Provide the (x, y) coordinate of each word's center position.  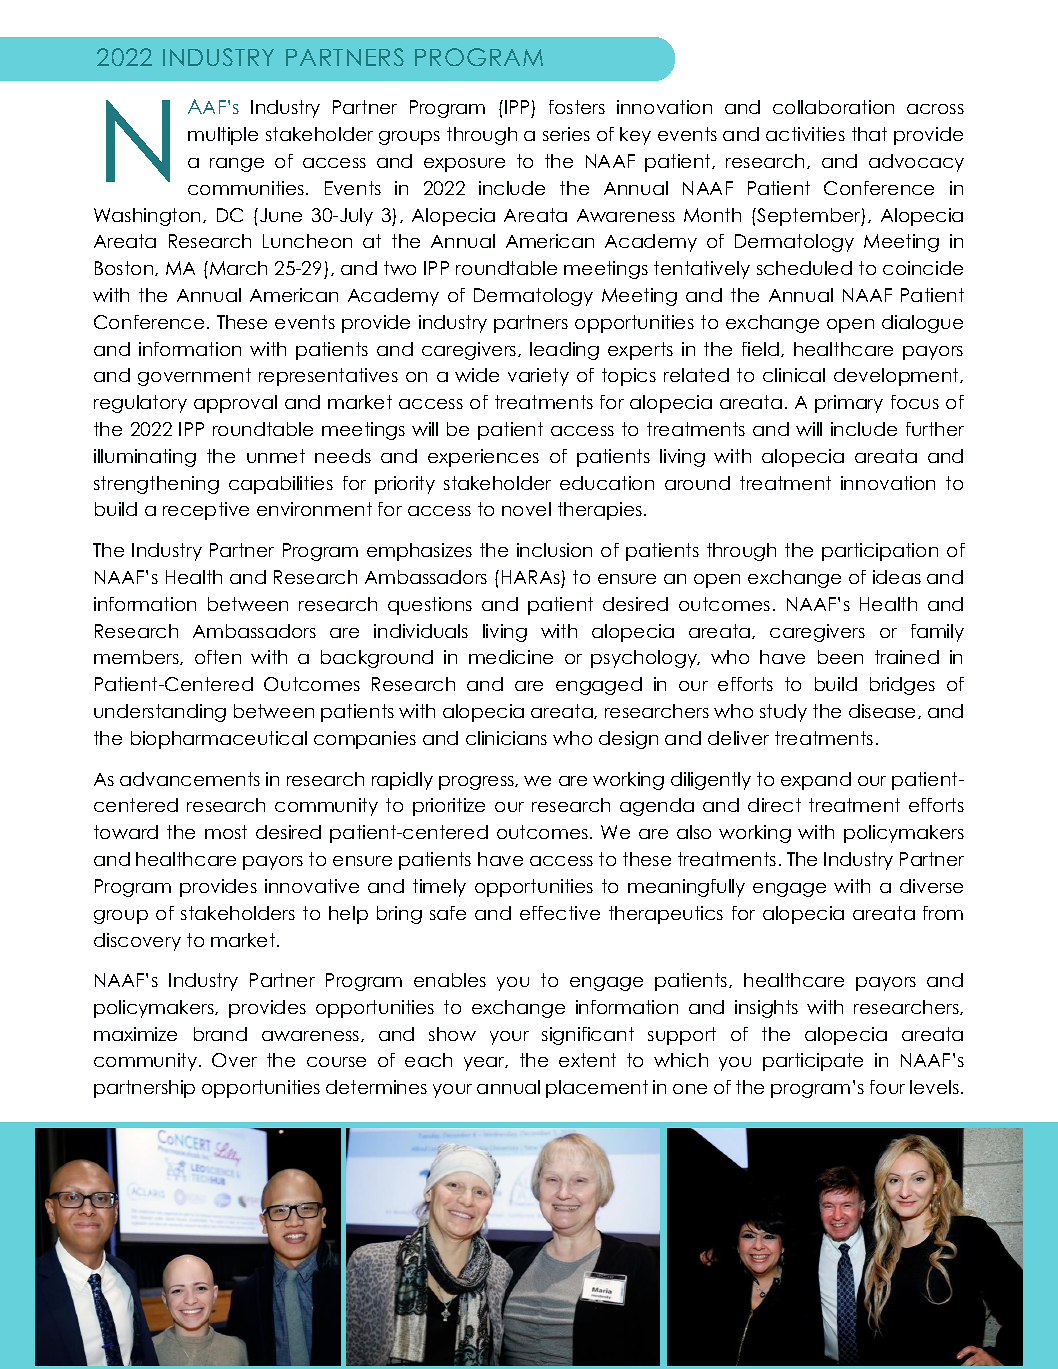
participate (813, 1062)
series (566, 134)
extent (587, 1060)
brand (220, 1034)
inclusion (554, 550)
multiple (223, 136)
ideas (897, 577)
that (869, 134)
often (218, 657)
